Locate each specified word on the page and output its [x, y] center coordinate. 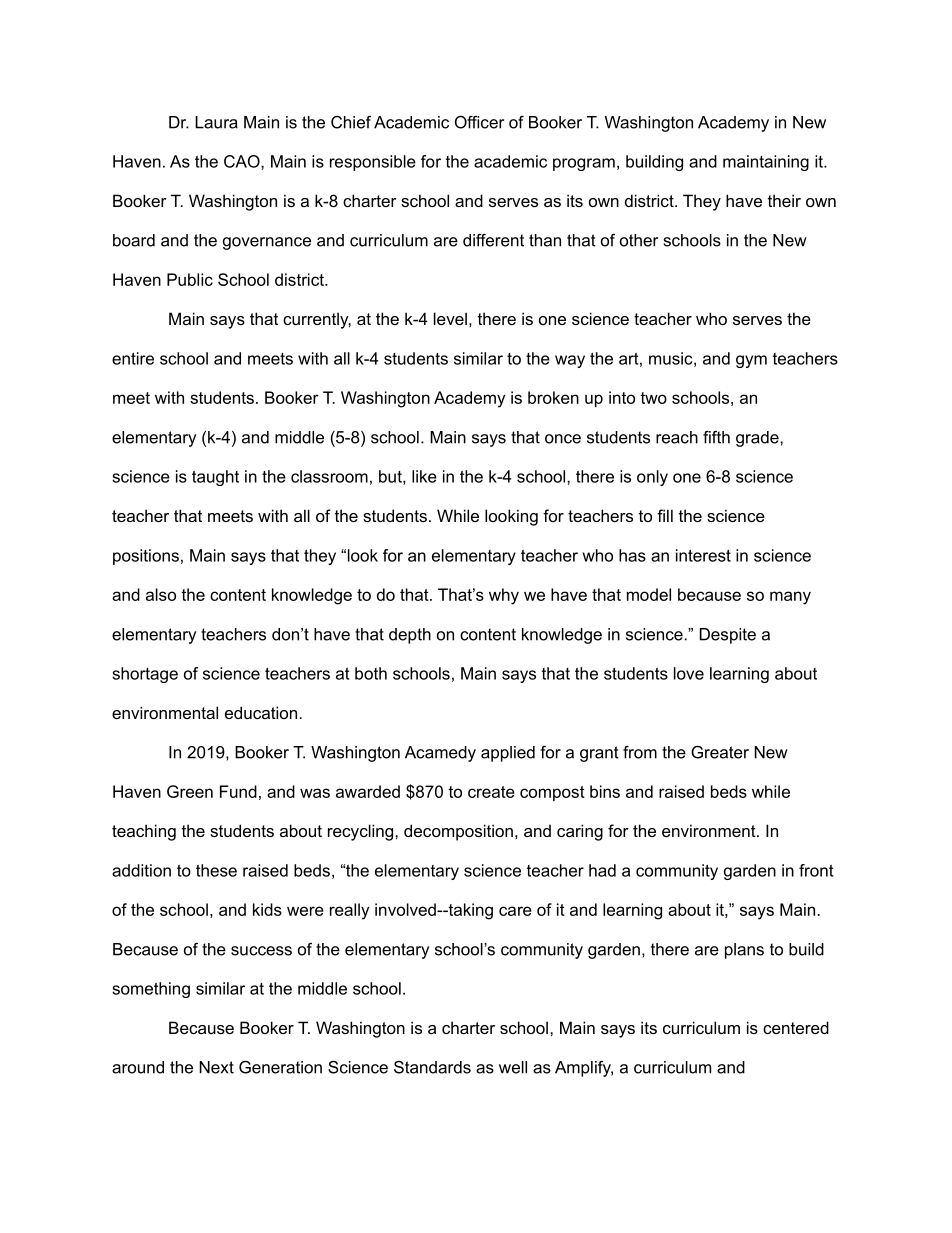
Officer [479, 122]
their [784, 200]
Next [216, 1067]
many [790, 598]
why [504, 596]
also [161, 594]
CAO [243, 161]
